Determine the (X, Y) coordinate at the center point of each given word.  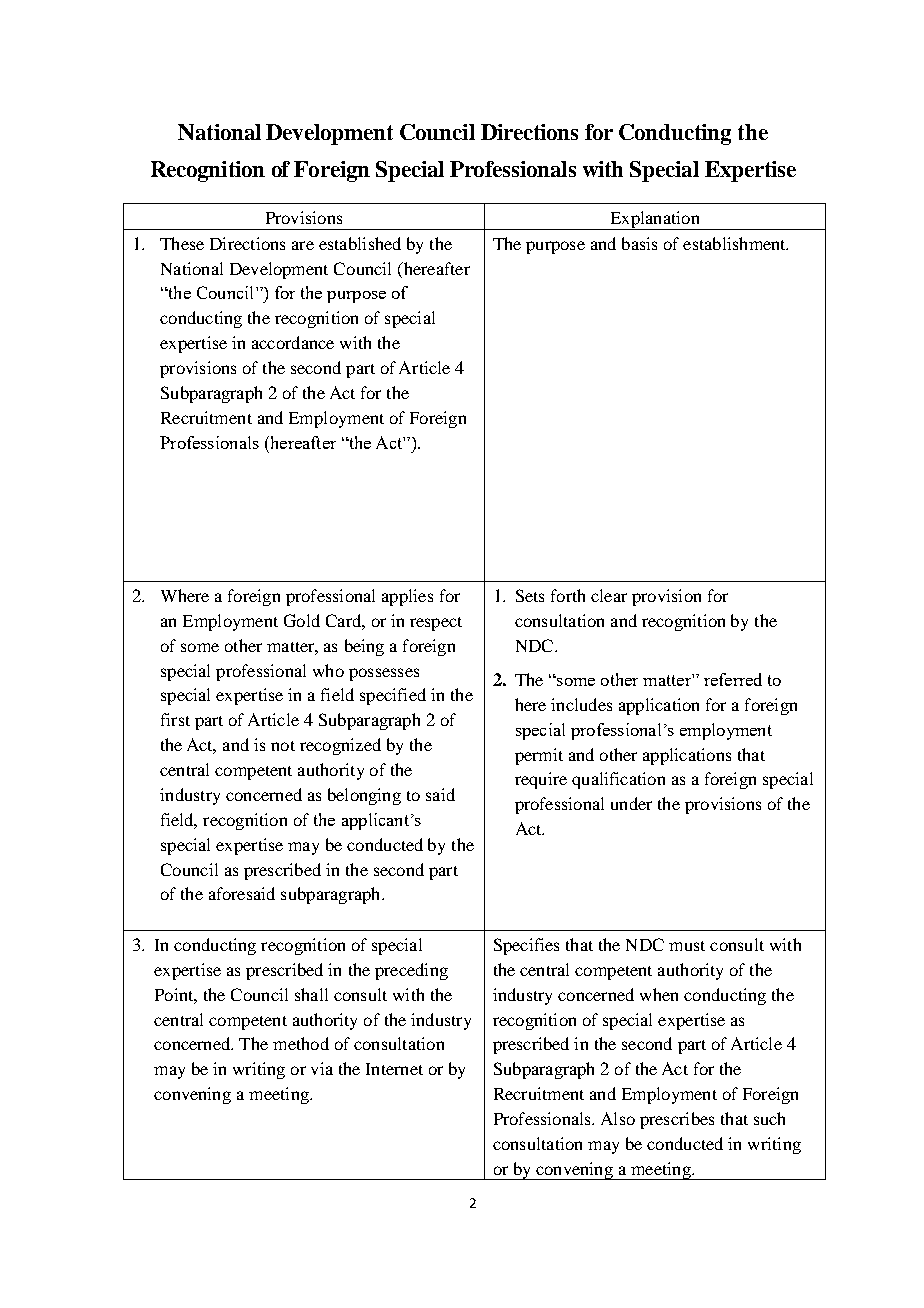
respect (436, 624)
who (328, 670)
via (322, 1068)
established (360, 243)
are (303, 245)
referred (733, 679)
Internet (394, 1069)
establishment (735, 243)
